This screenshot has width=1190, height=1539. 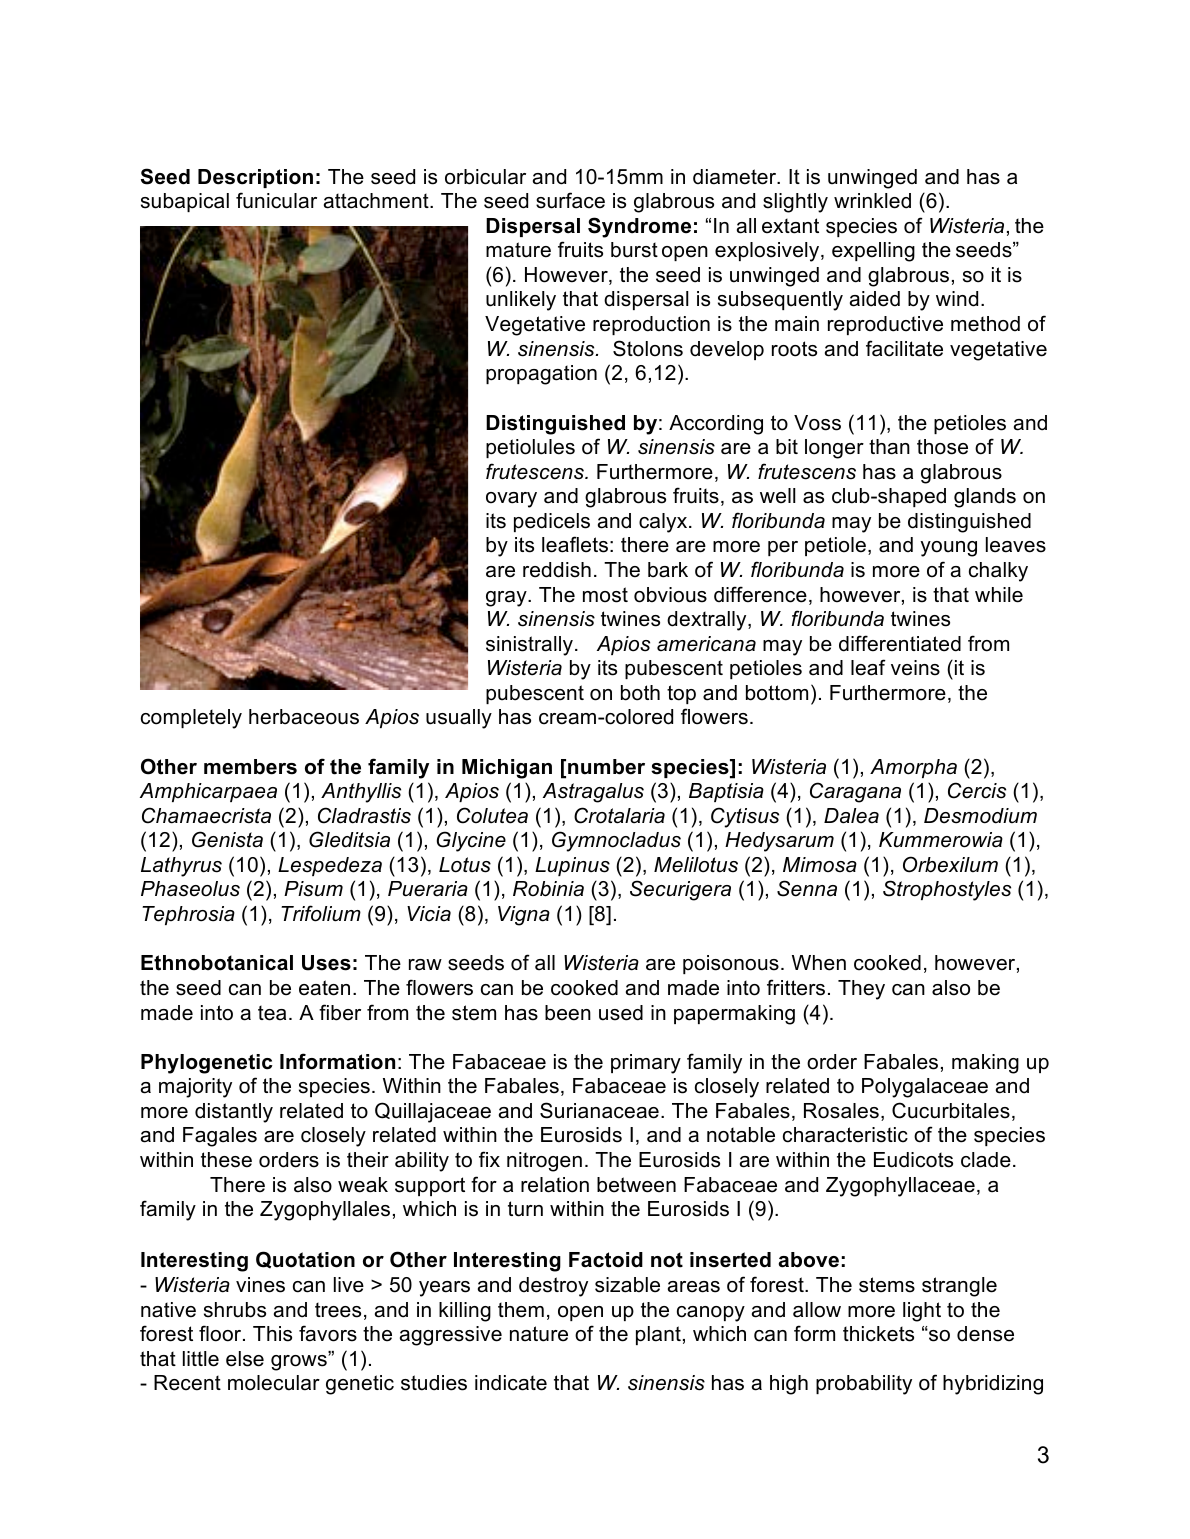 What do you see at coordinates (570, 200) in the screenshot?
I see `surface` at bounding box center [570, 200].
